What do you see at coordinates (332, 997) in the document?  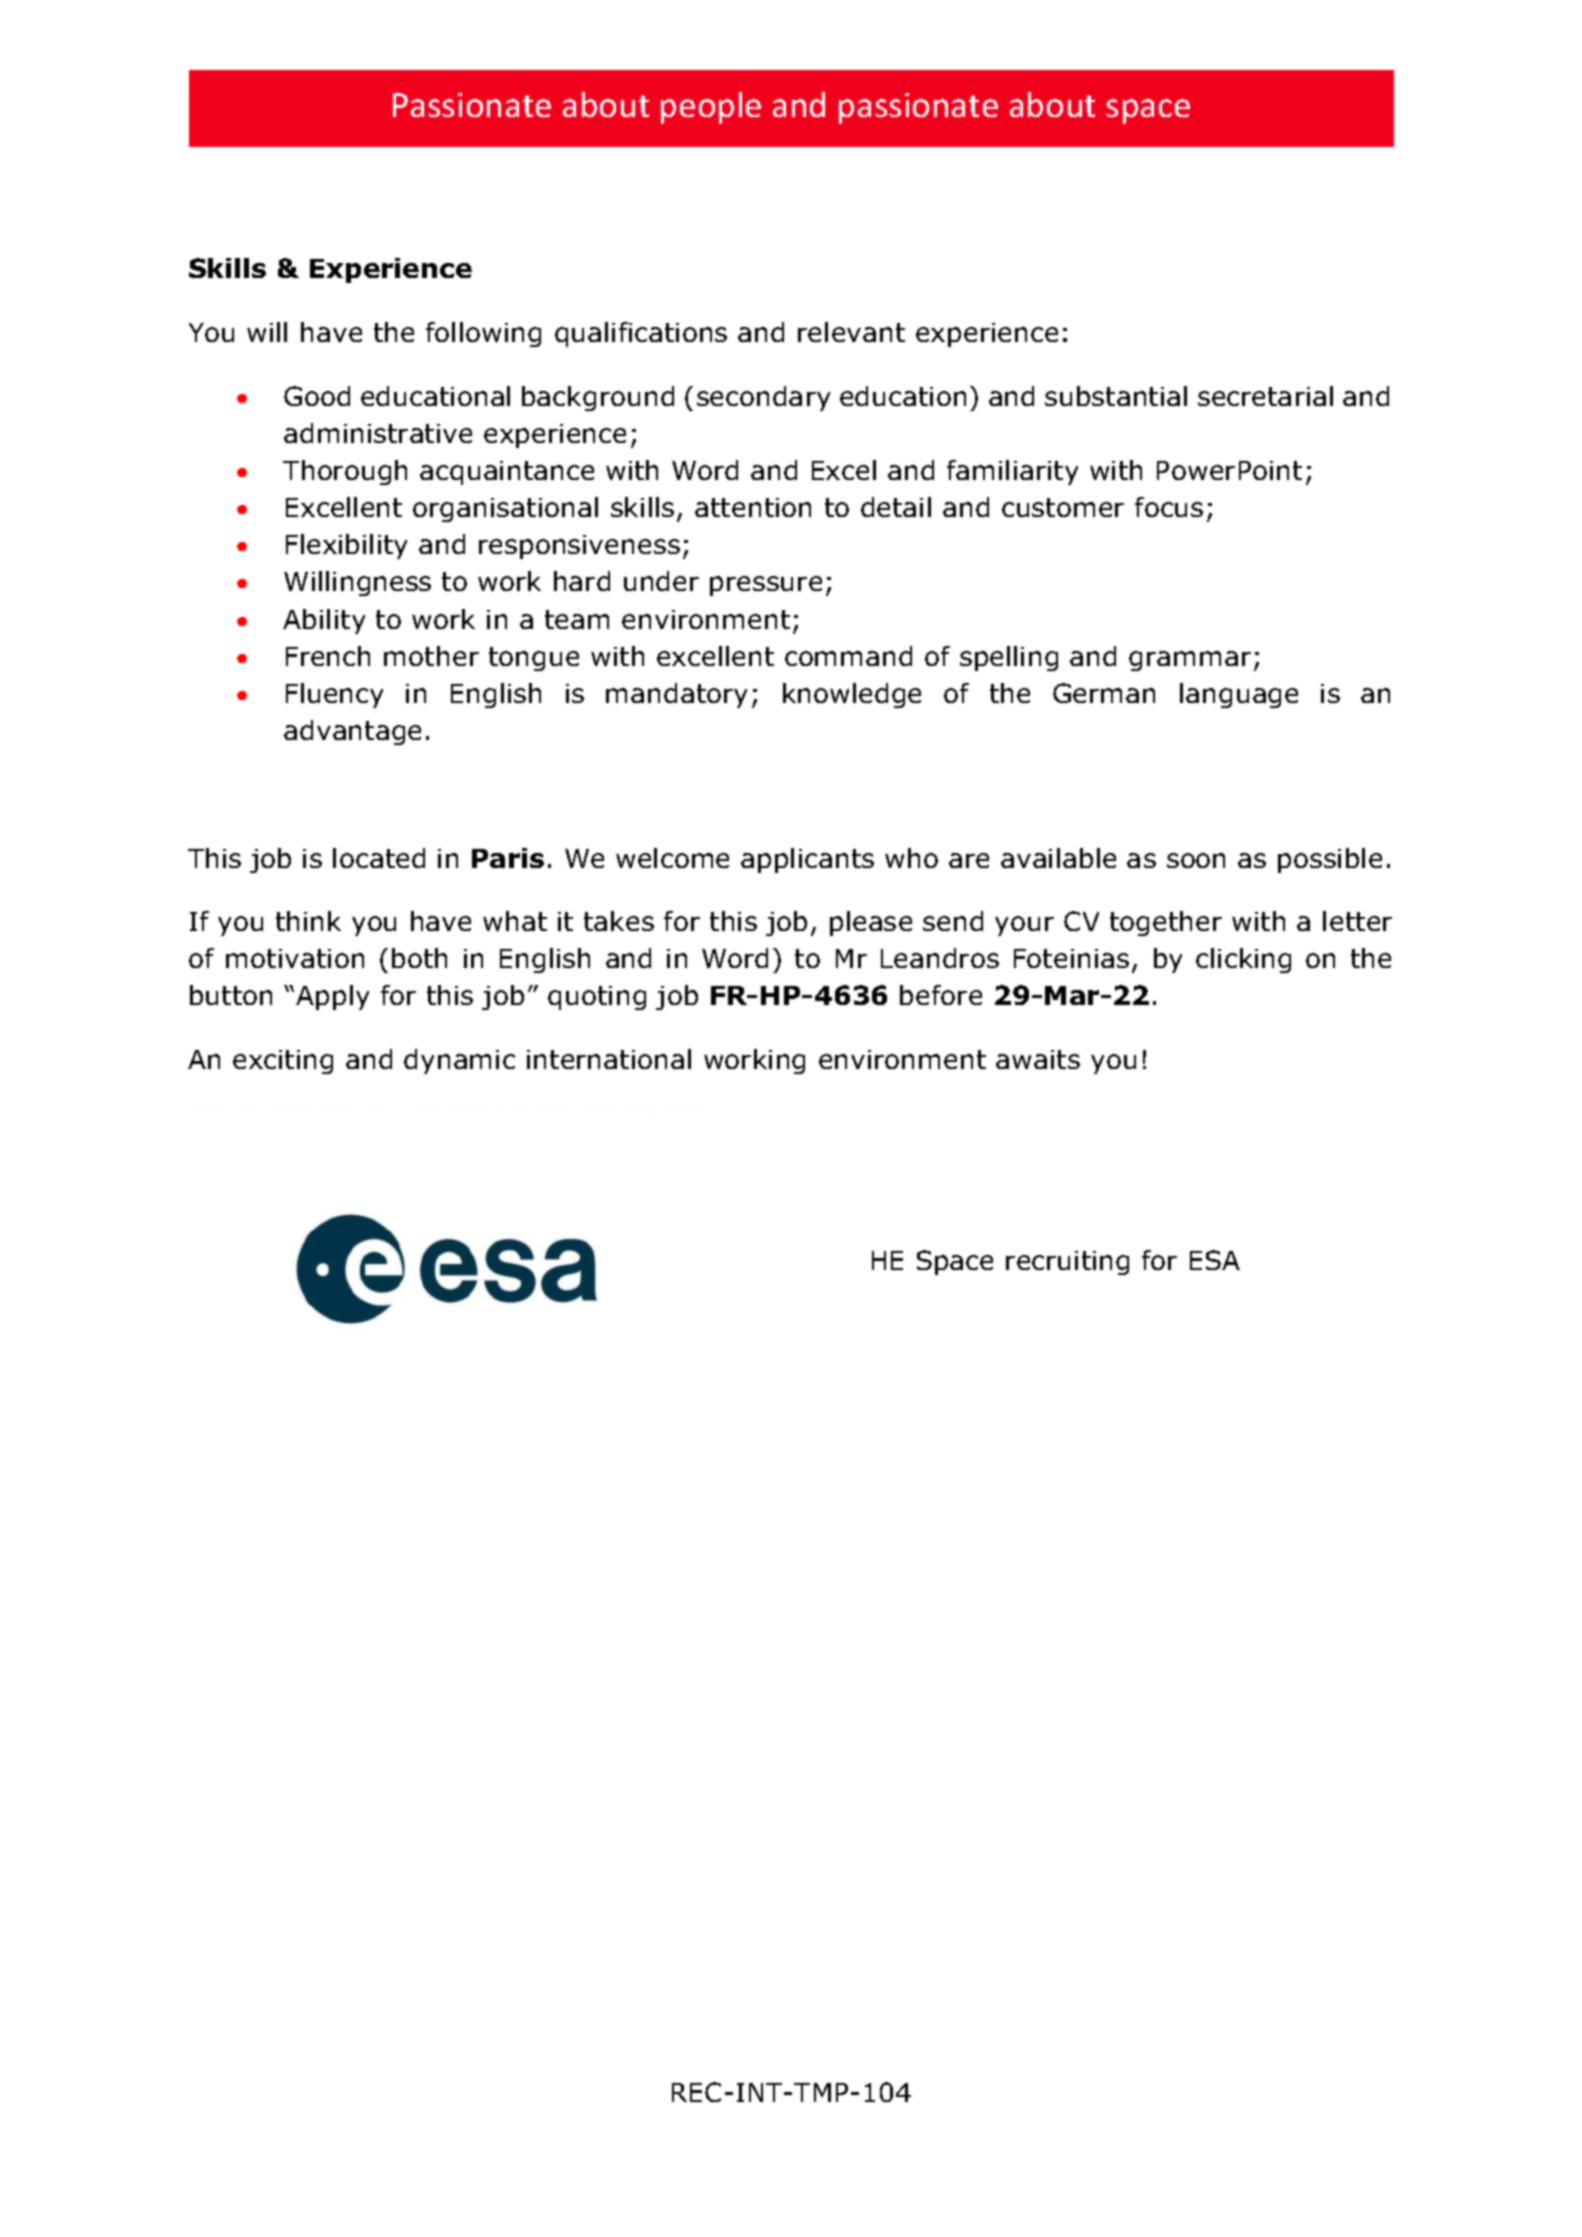 I see `Apply` at bounding box center [332, 997].
